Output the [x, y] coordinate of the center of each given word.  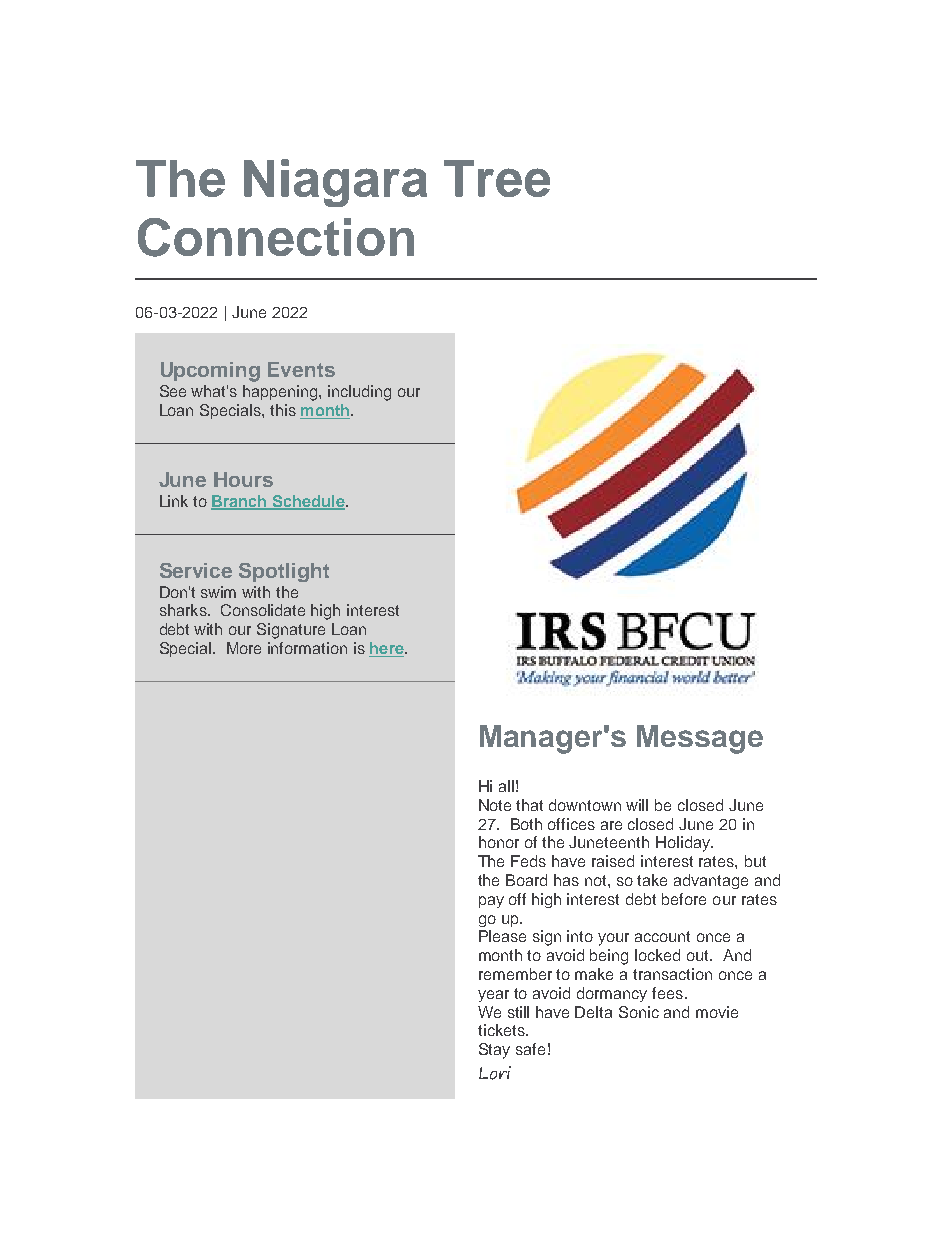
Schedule [308, 502]
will [637, 805]
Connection [276, 237]
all [506, 786]
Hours [243, 479]
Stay [494, 1051]
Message [700, 739]
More [244, 648]
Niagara [335, 183]
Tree [497, 178]
